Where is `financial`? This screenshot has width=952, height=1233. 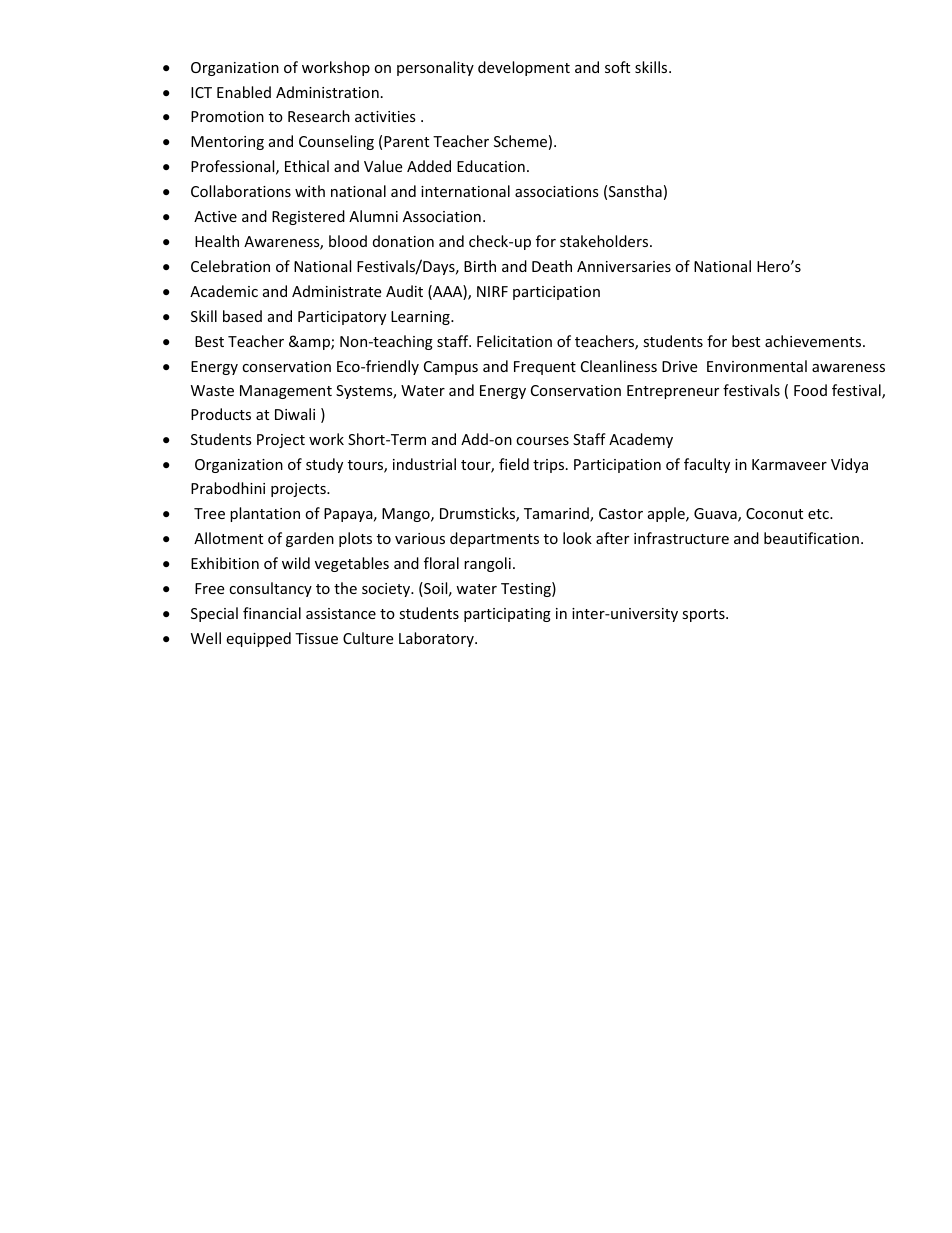
financial is located at coordinates (272, 613).
